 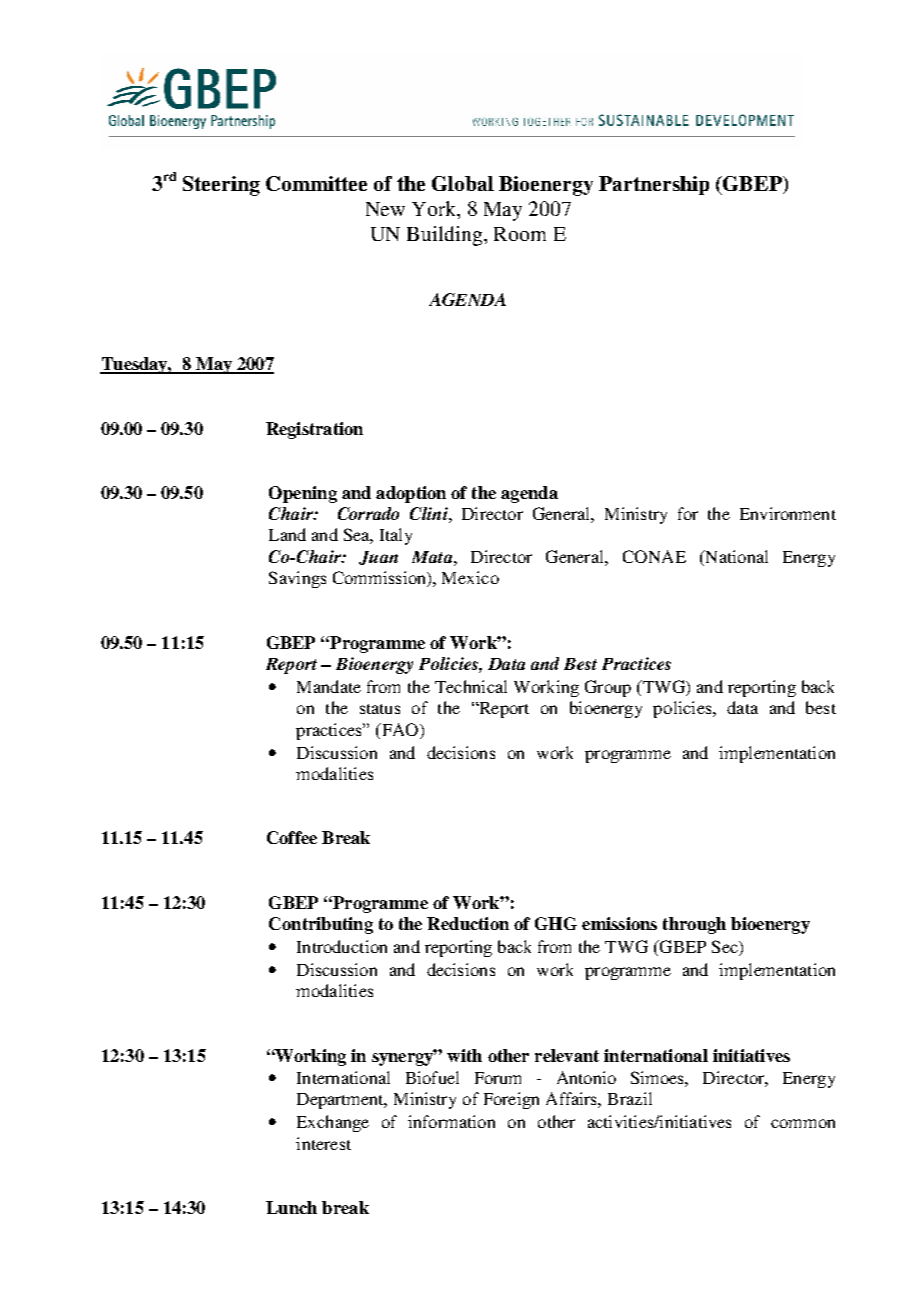 I want to click on Group, so click(x=608, y=688).
